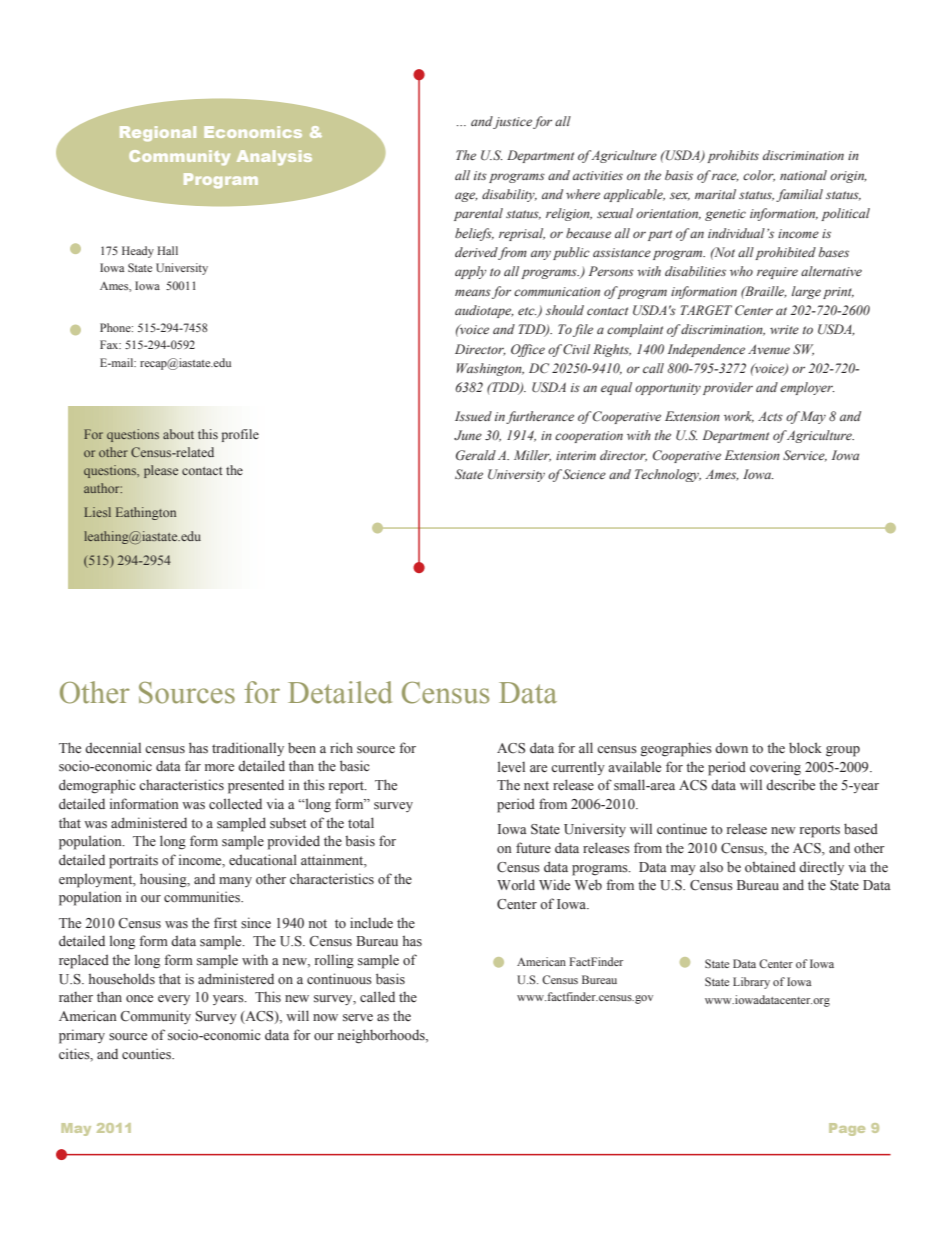 This page has width=952, height=1233. Describe the element at coordinates (97, 512) in the page. I see `Liesl` at that location.
